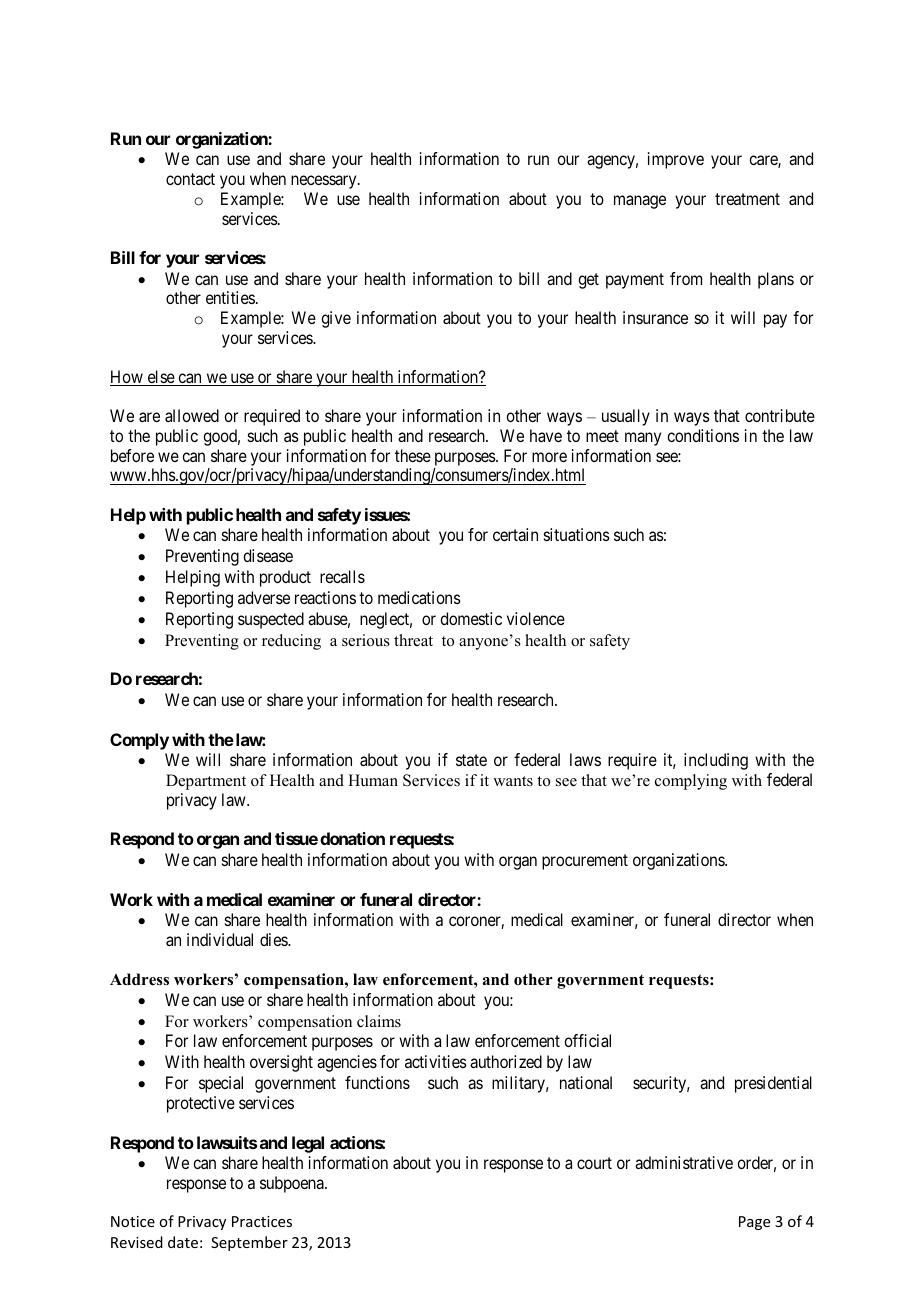  What do you see at coordinates (262, 1221) in the screenshot?
I see `Practices` at bounding box center [262, 1221].
